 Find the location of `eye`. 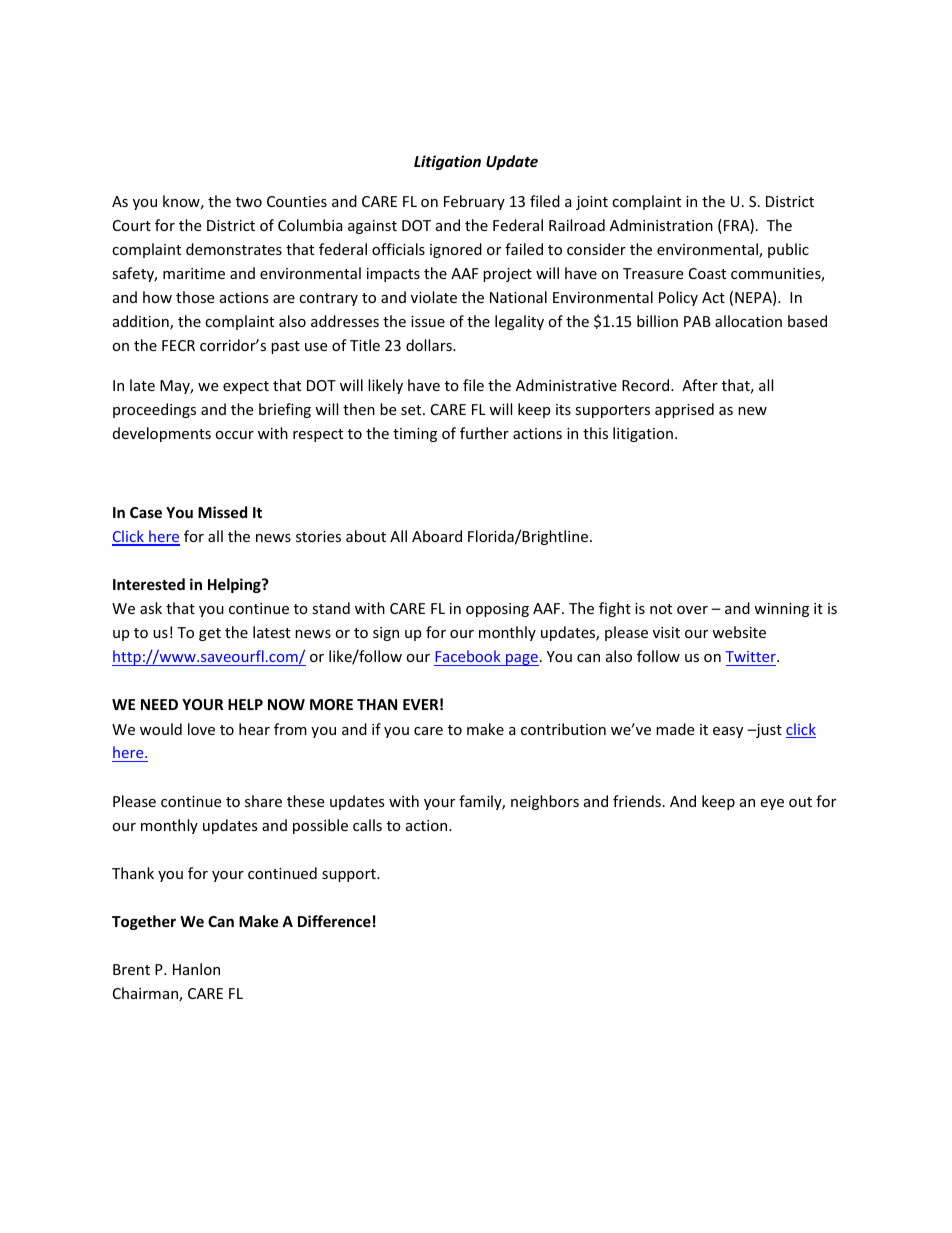

eye is located at coordinates (772, 804).
